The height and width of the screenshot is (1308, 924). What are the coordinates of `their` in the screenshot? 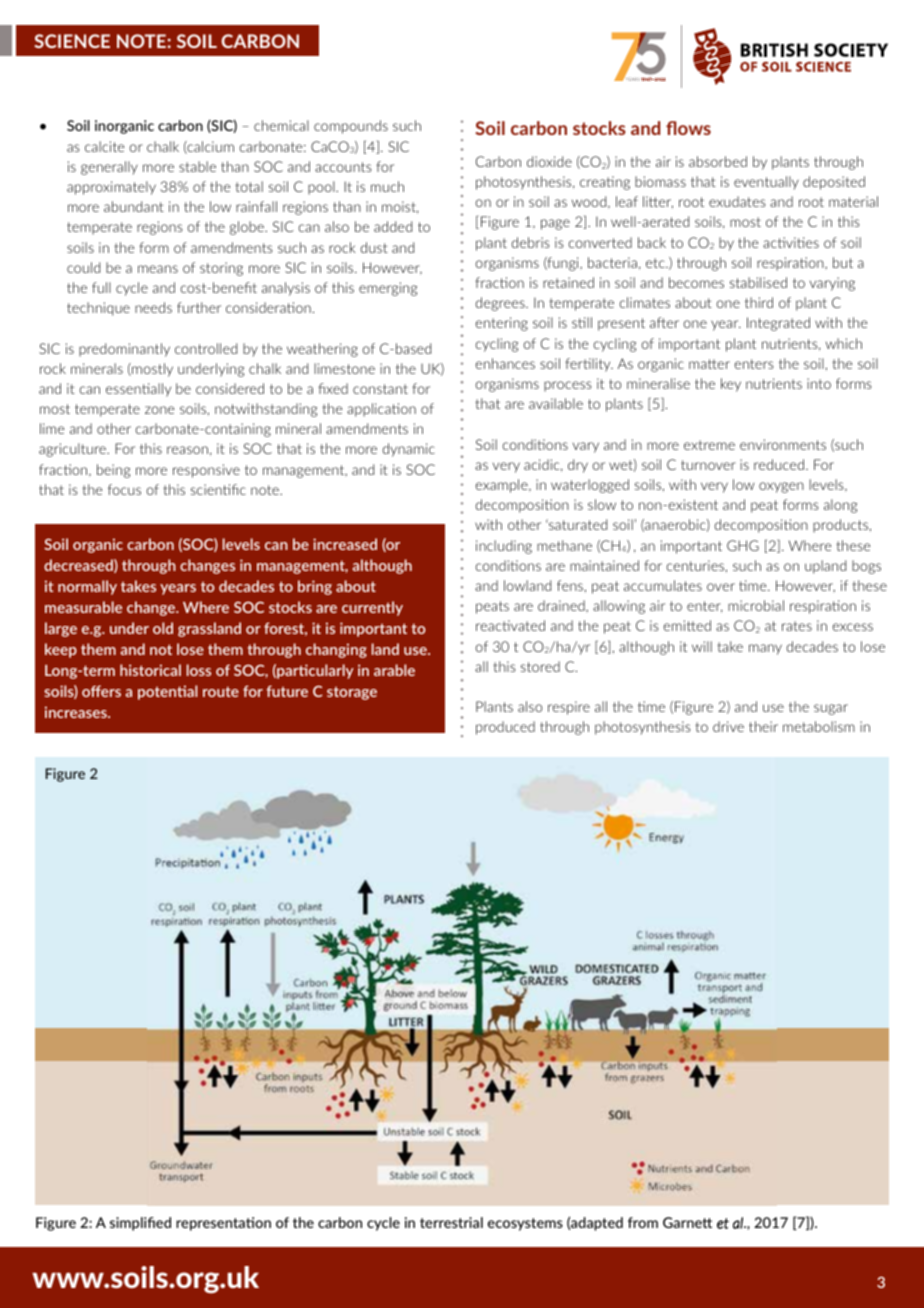 It's located at (763, 726).
